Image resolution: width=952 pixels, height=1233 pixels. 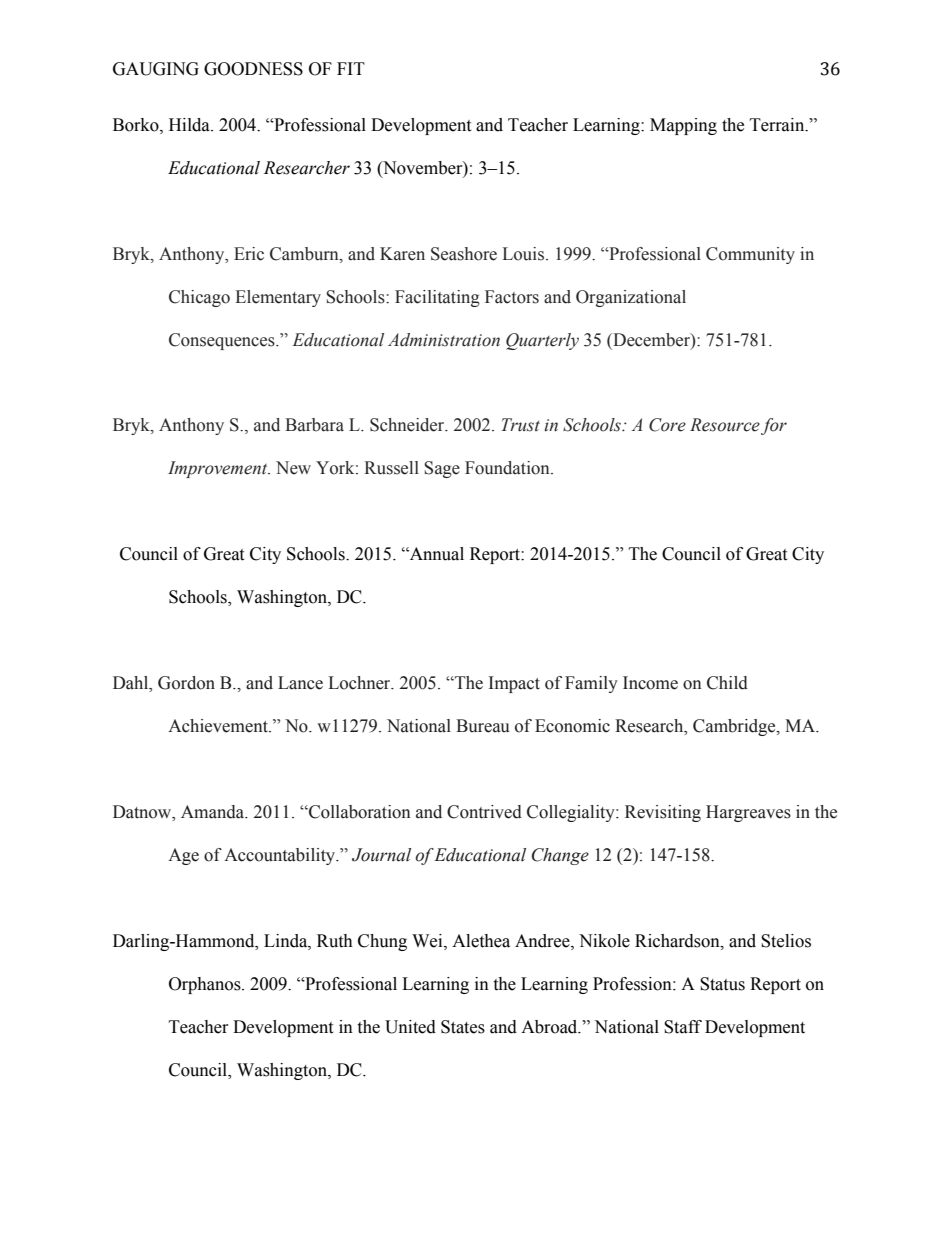 I want to click on Sage, so click(x=442, y=469).
